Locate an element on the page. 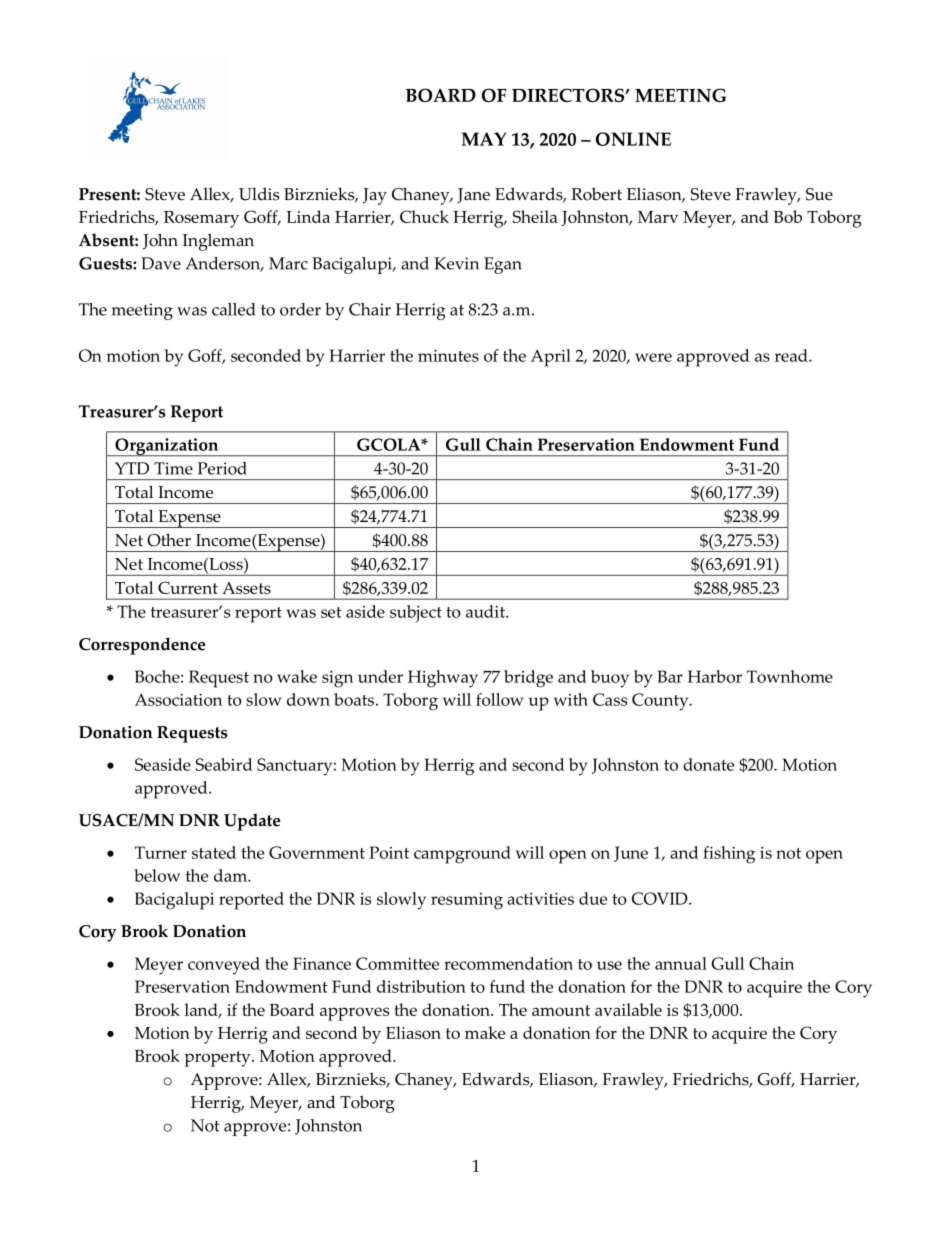  donate is located at coordinates (708, 764).
